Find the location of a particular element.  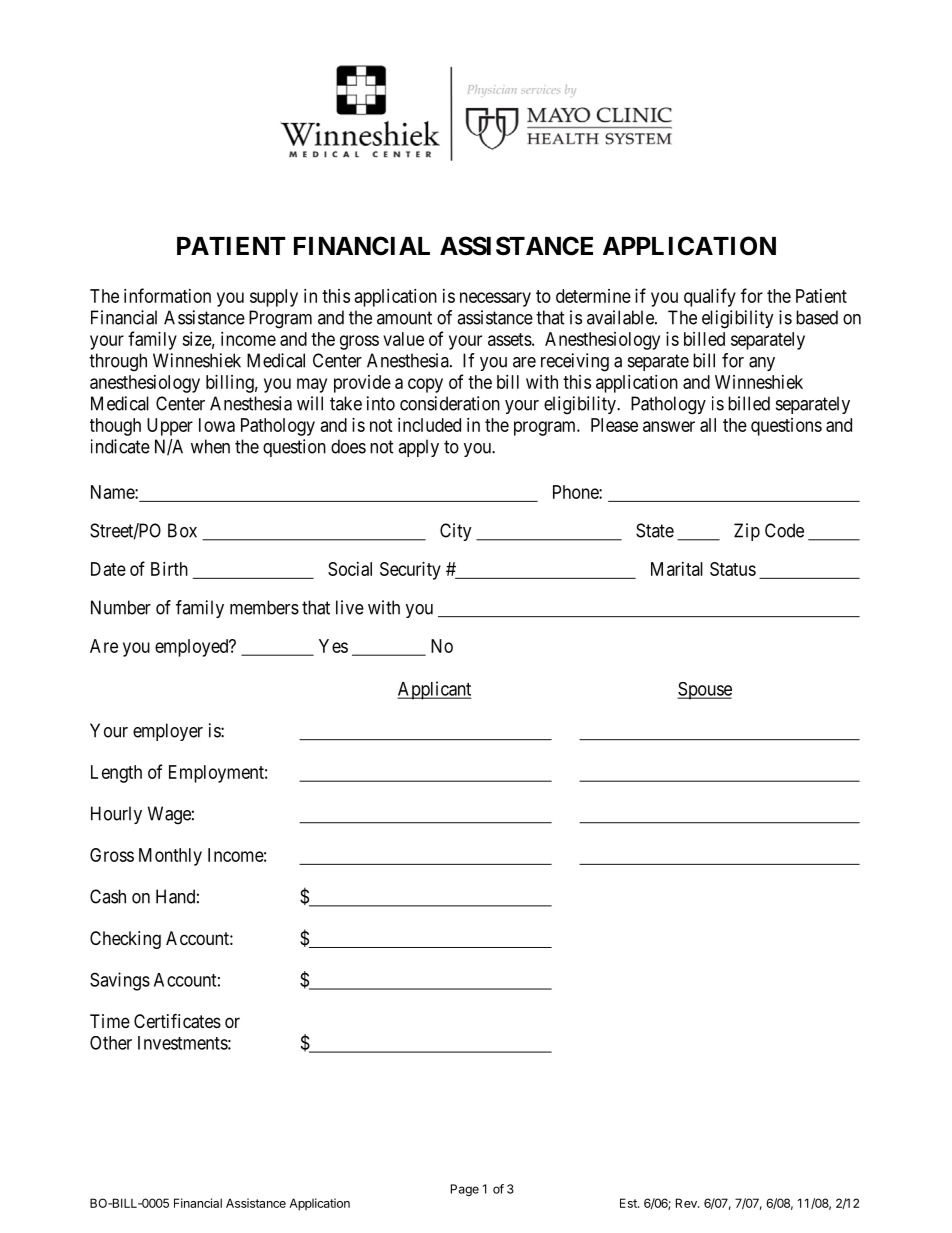

information is located at coordinates (167, 295).
